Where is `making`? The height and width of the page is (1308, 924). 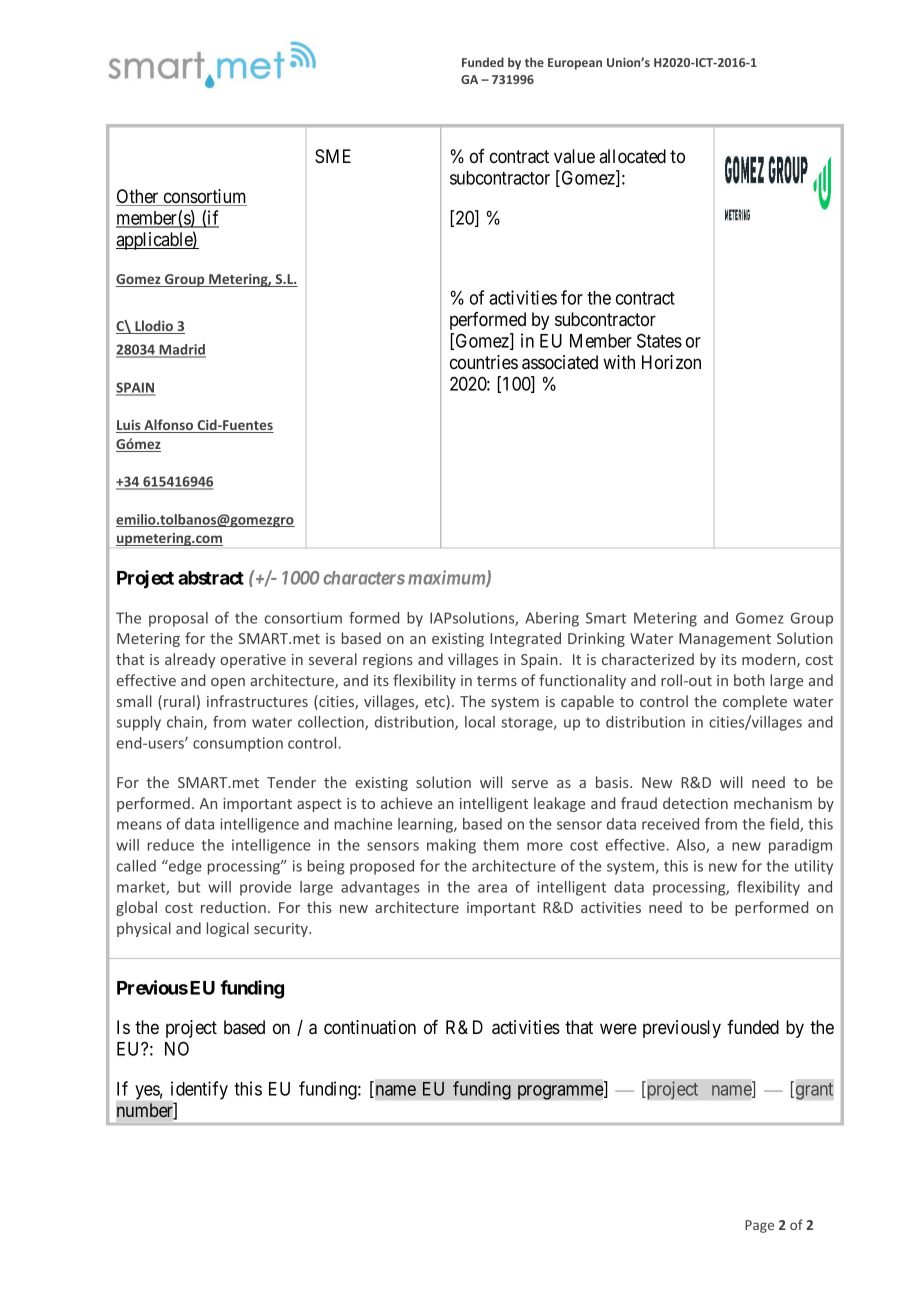
making is located at coordinates (451, 846).
